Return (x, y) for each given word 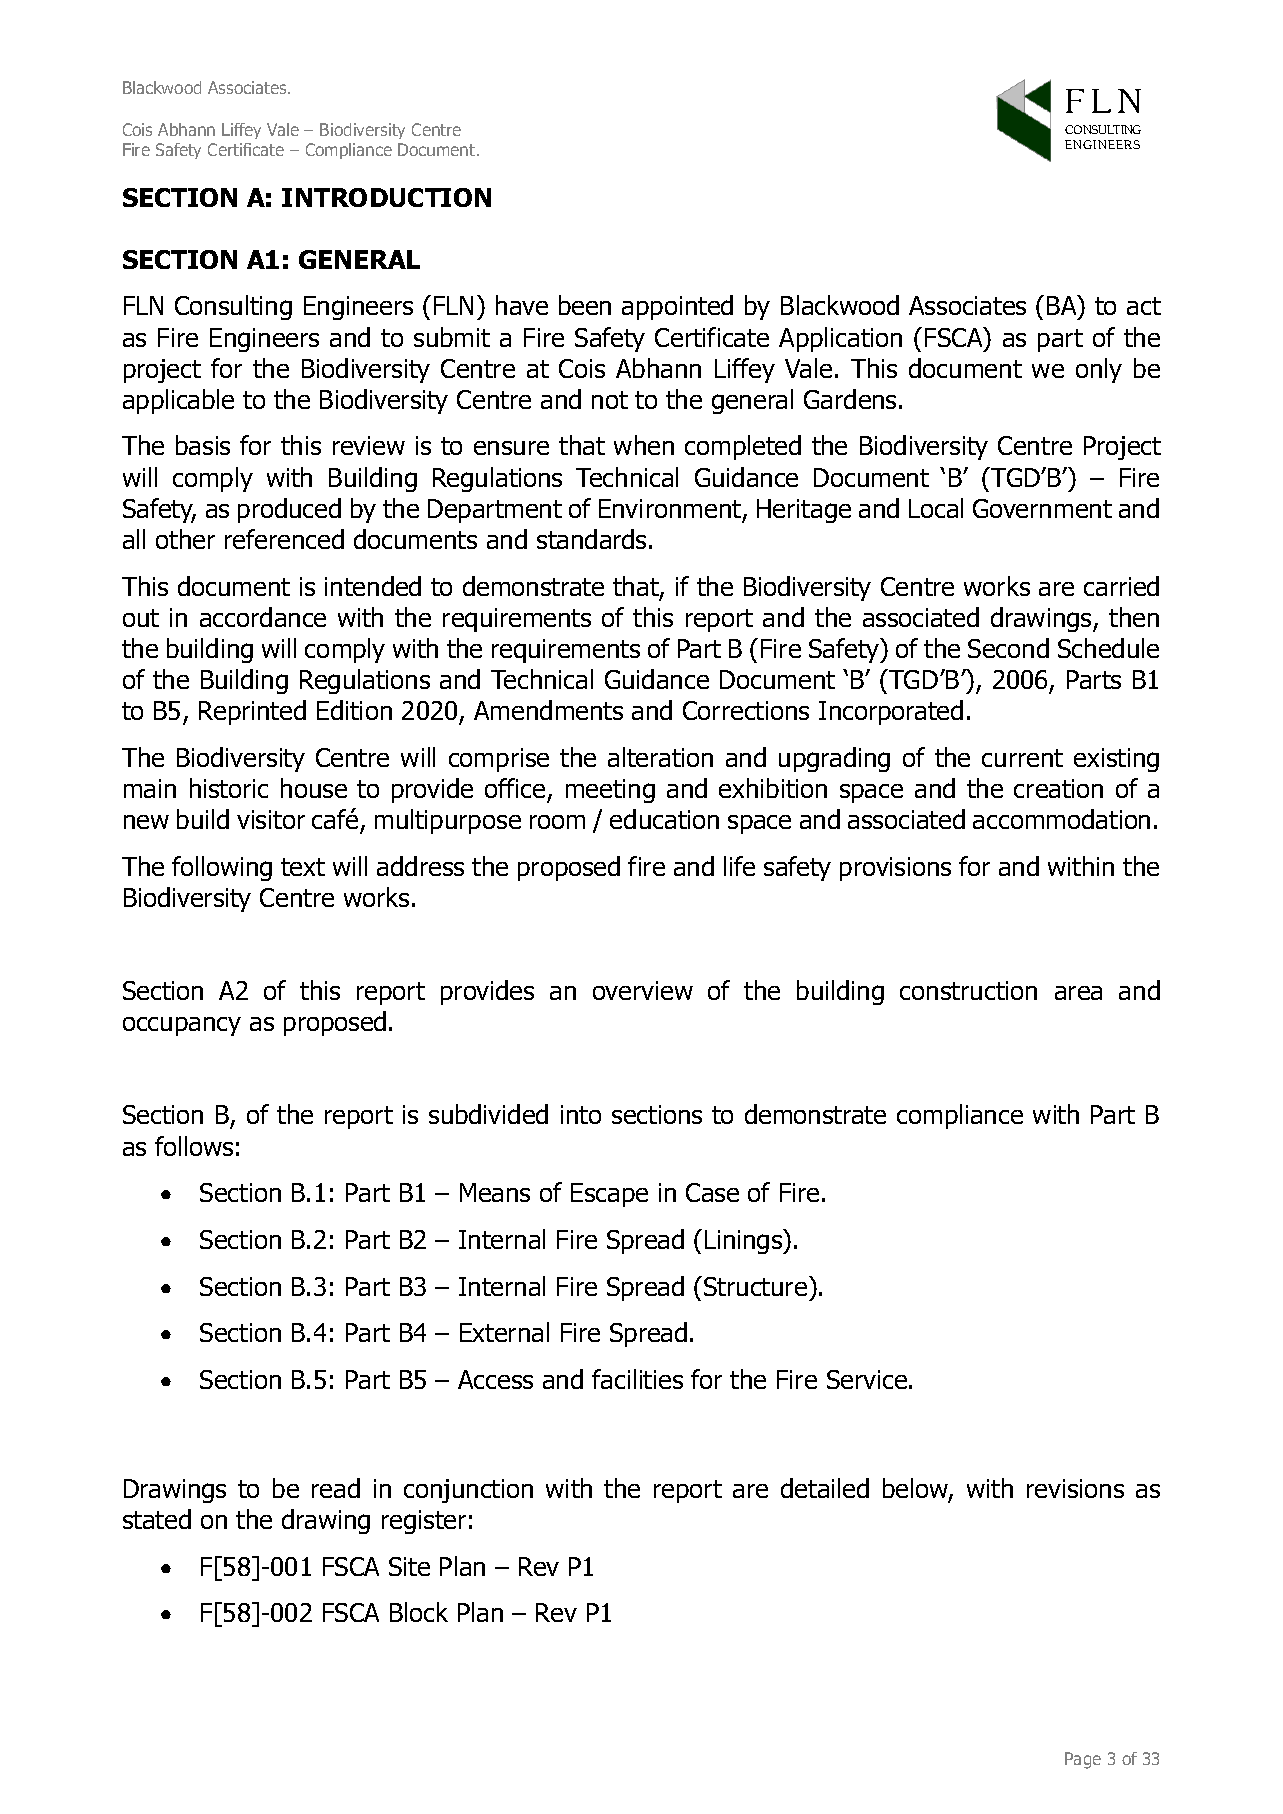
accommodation (1061, 819)
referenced (284, 539)
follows (194, 1146)
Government (1042, 508)
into (581, 1114)
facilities (637, 1379)
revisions (1075, 1488)
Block (419, 1612)
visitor (271, 819)
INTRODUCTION (386, 197)
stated (157, 1519)
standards (591, 539)
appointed (677, 307)
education (664, 819)
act (1144, 306)
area (1078, 993)
